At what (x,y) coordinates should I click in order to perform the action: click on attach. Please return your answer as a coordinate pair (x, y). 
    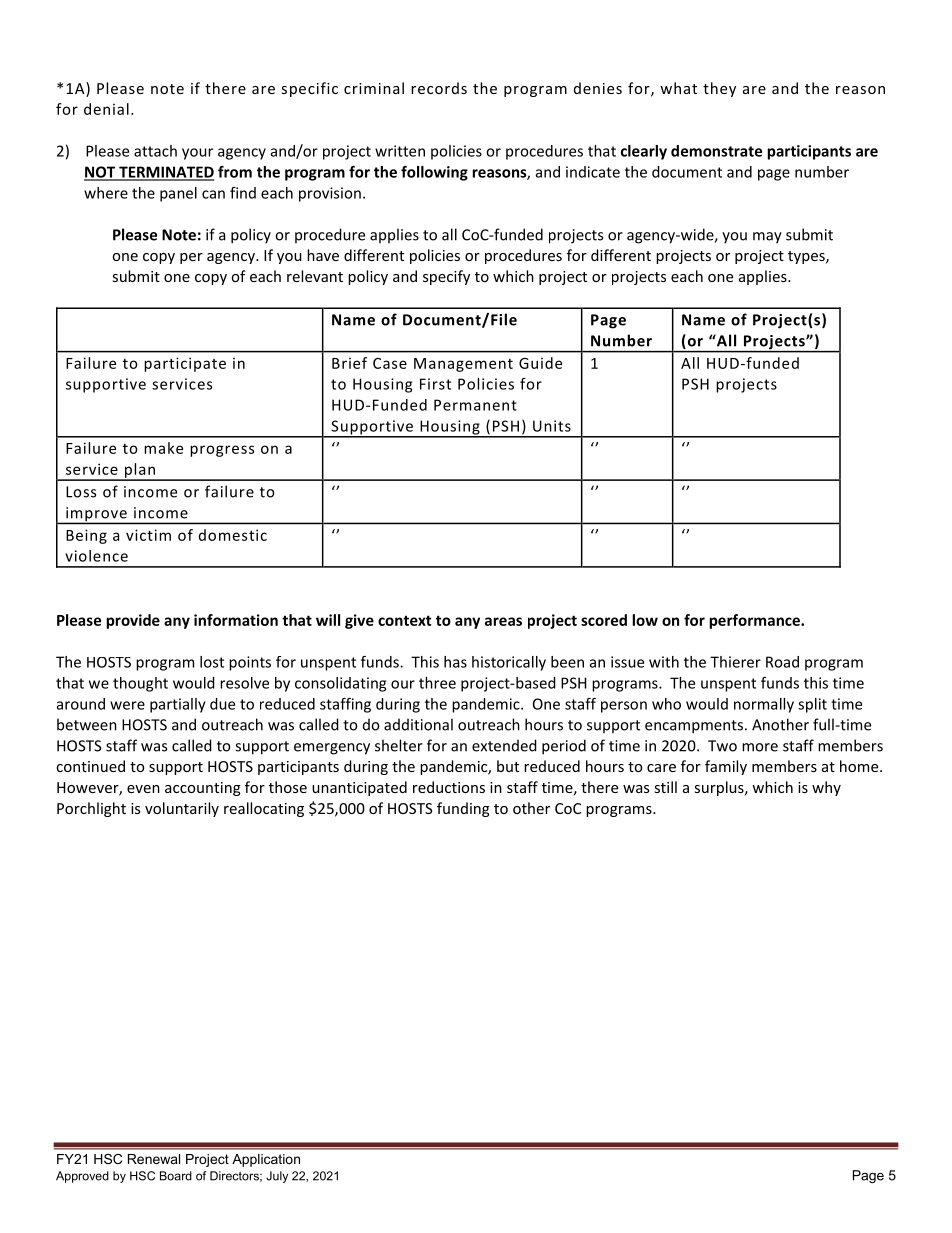
    Looking at the image, I should click on (155, 151).
